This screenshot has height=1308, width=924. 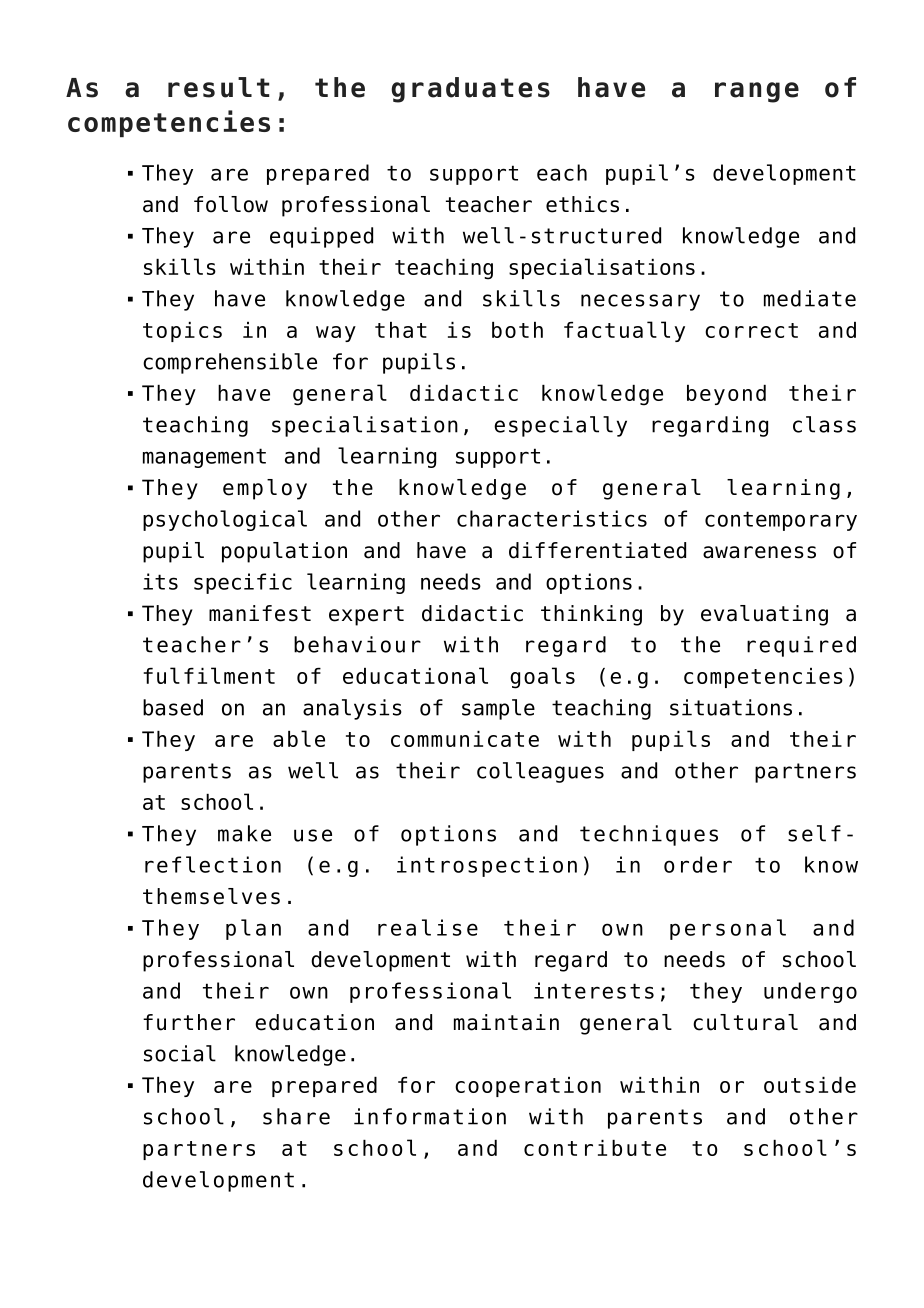 I want to click on result, so click(x=219, y=87).
